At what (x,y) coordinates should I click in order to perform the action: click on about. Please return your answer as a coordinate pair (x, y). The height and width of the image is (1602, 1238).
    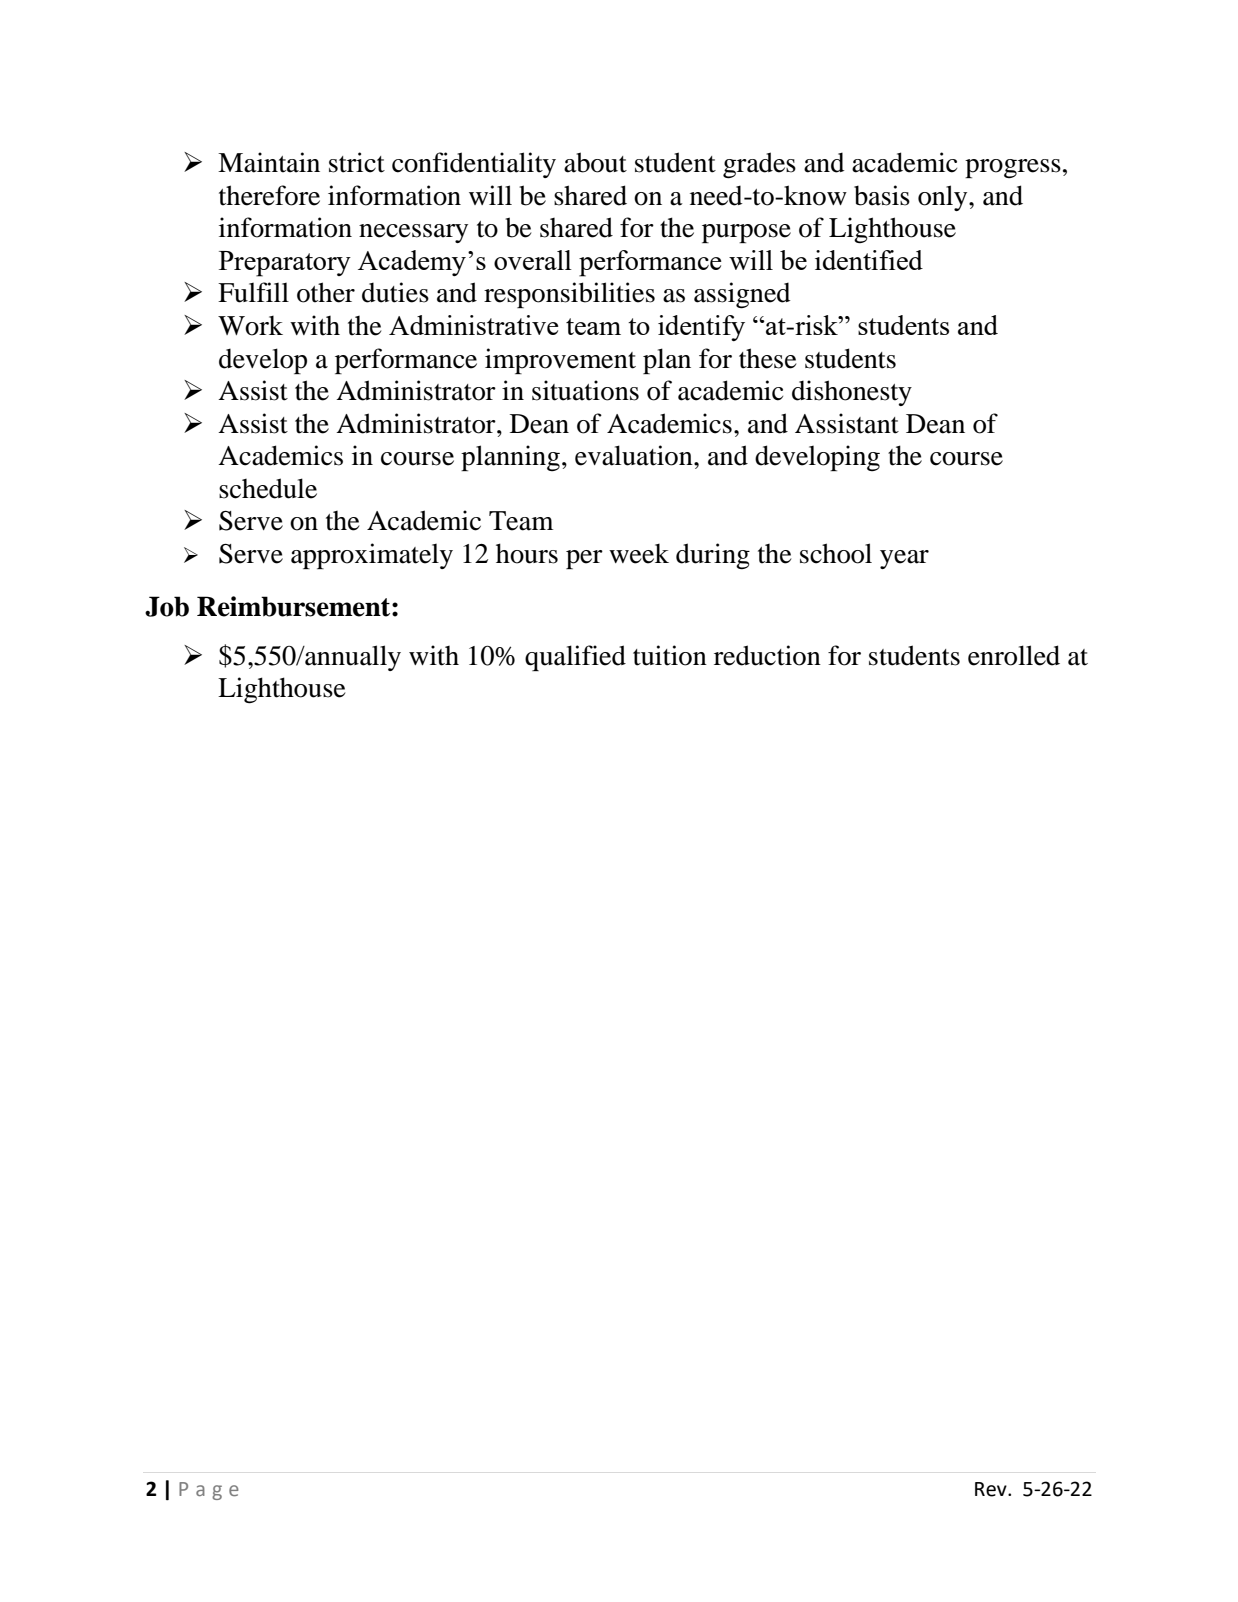
    Looking at the image, I should click on (595, 162).
